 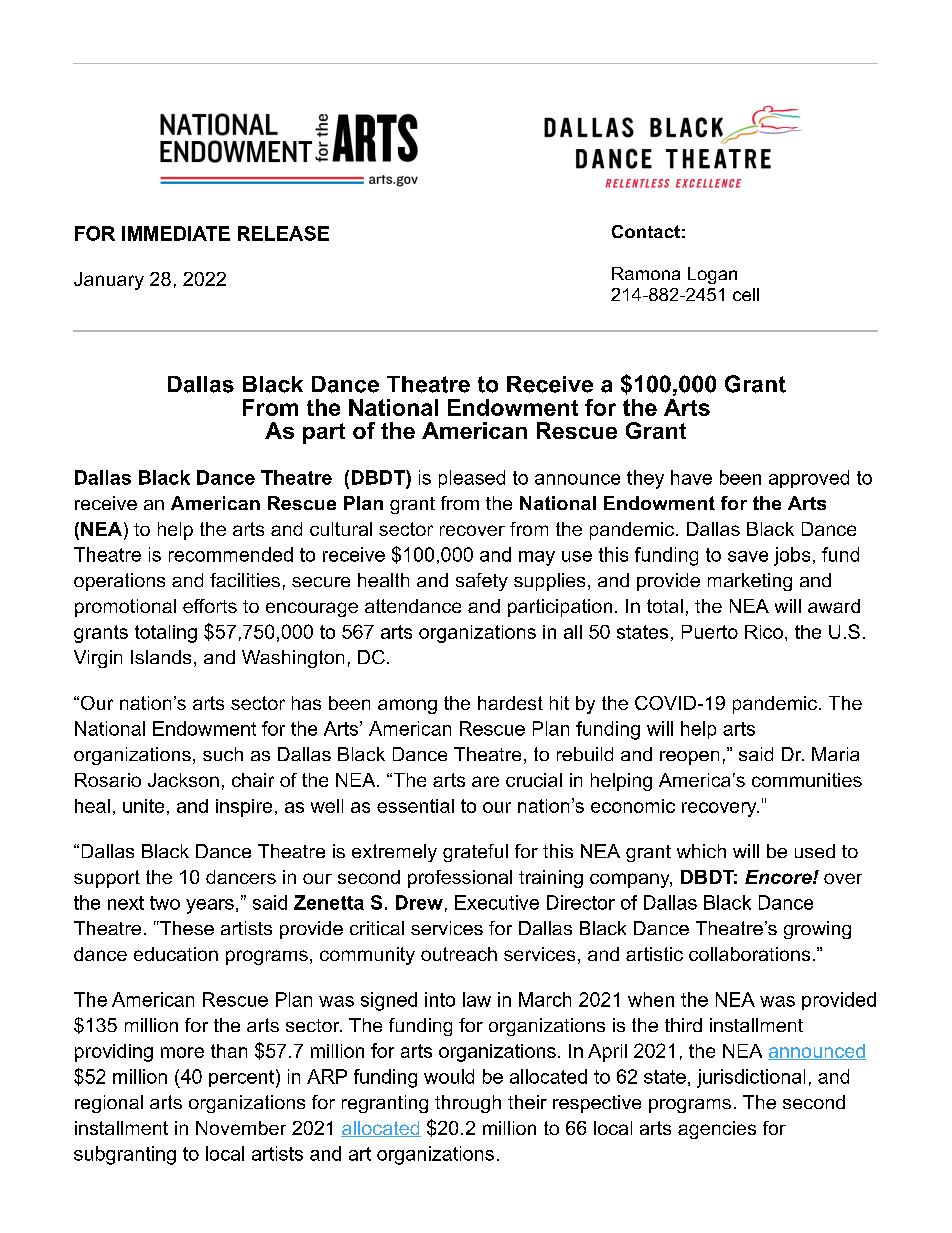 What do you see at coordinates (691, 477) in the screenshot?
I see `have` at bounding box center [691, 477].
